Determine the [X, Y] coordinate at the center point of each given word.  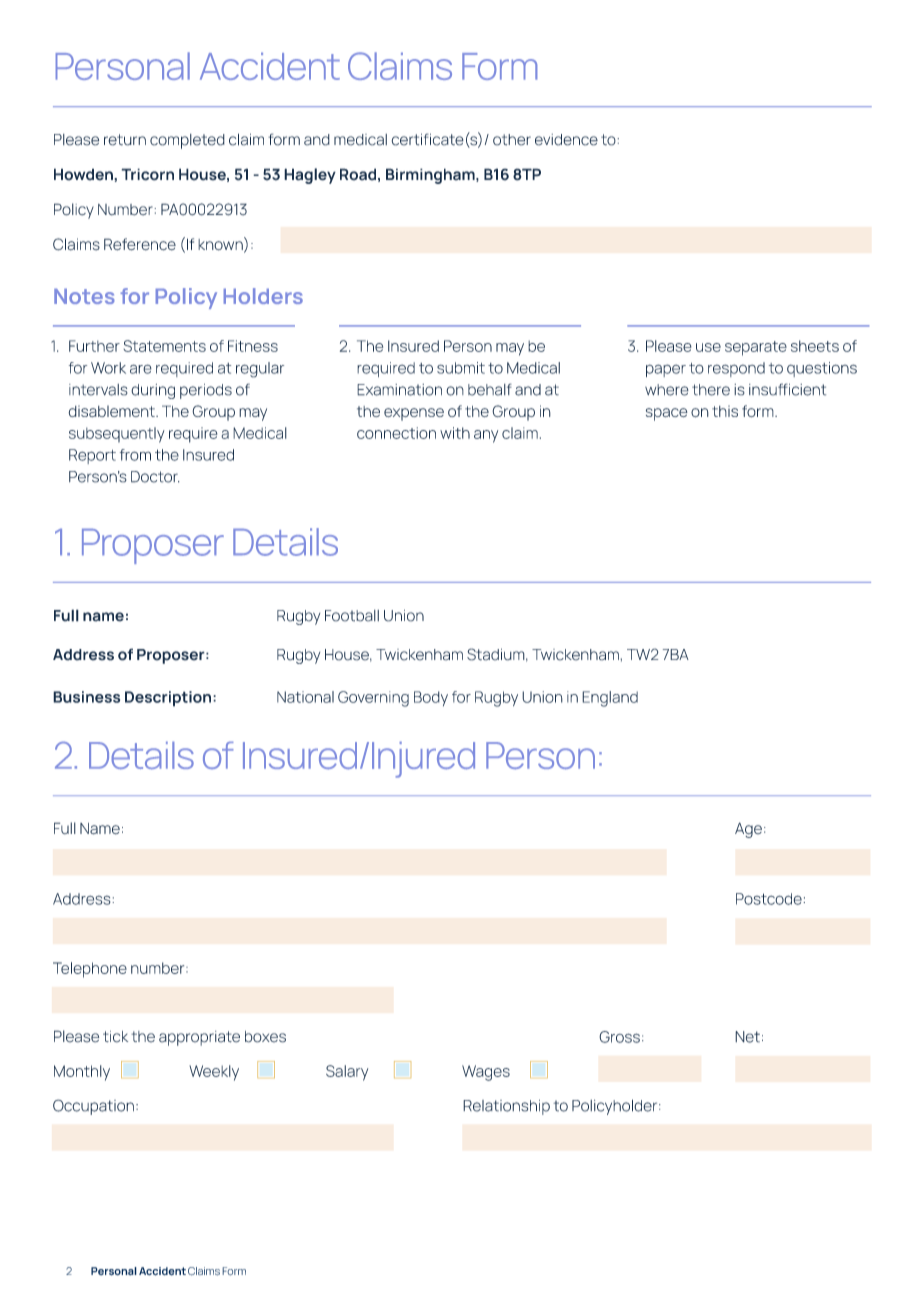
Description [169, 699]
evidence [566, 140]
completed [187, 141]
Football [352, 616]
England [610, 699]
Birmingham [431, 176]
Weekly [214, 1073]
